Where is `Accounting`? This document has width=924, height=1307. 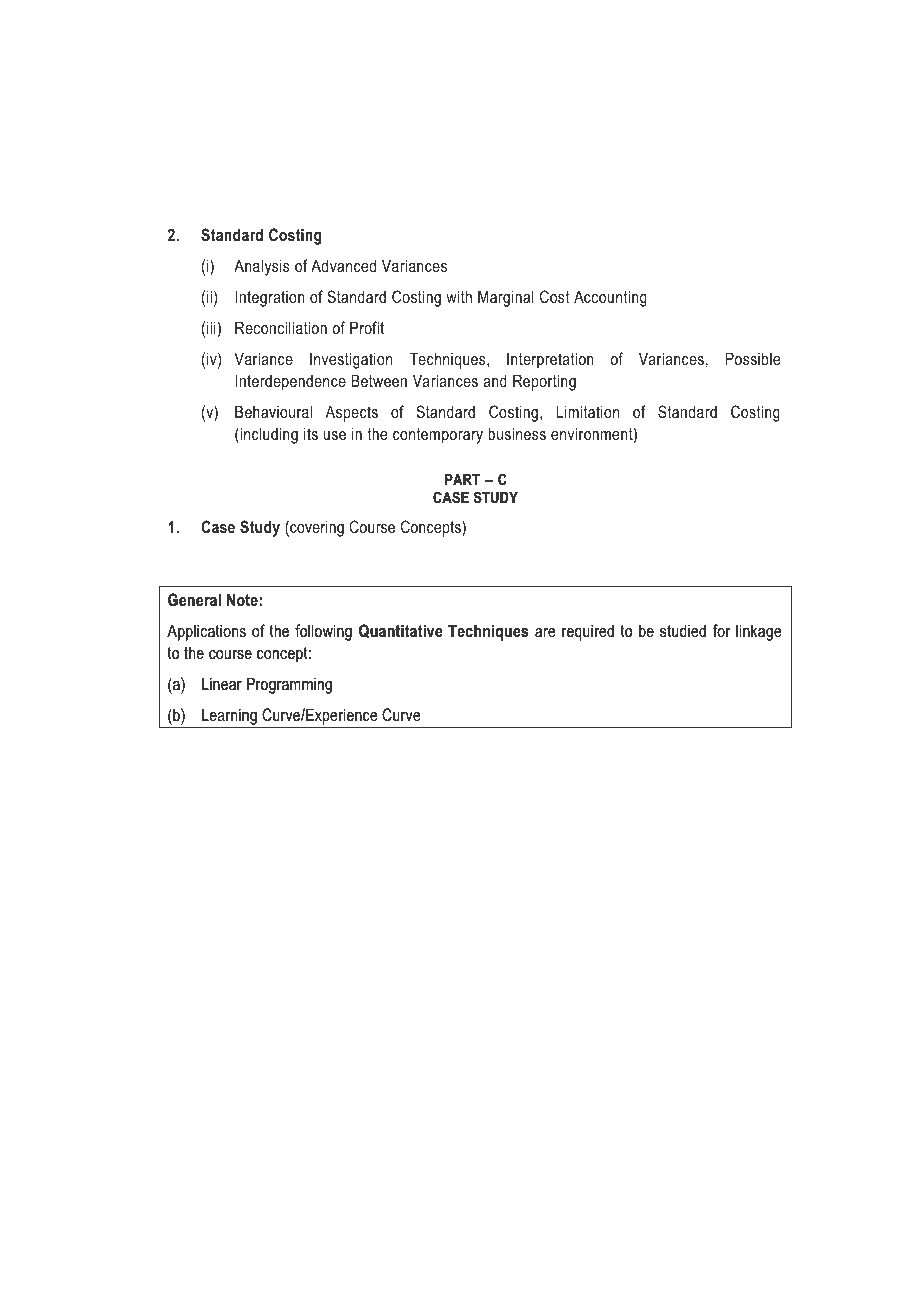 Accounting is located at coordinates (610, 298).
